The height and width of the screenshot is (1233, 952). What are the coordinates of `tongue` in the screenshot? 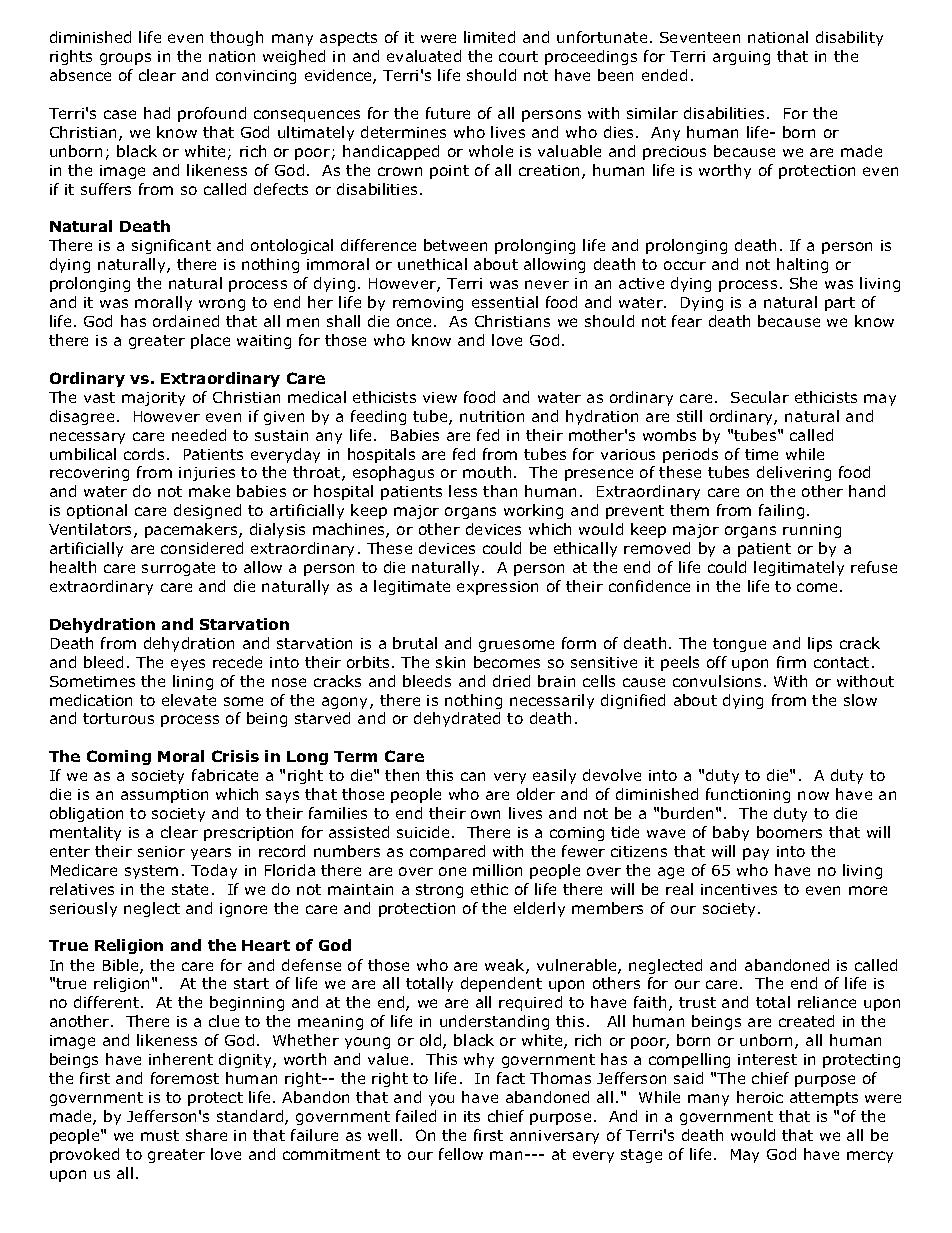 It's located at (739, 645).
